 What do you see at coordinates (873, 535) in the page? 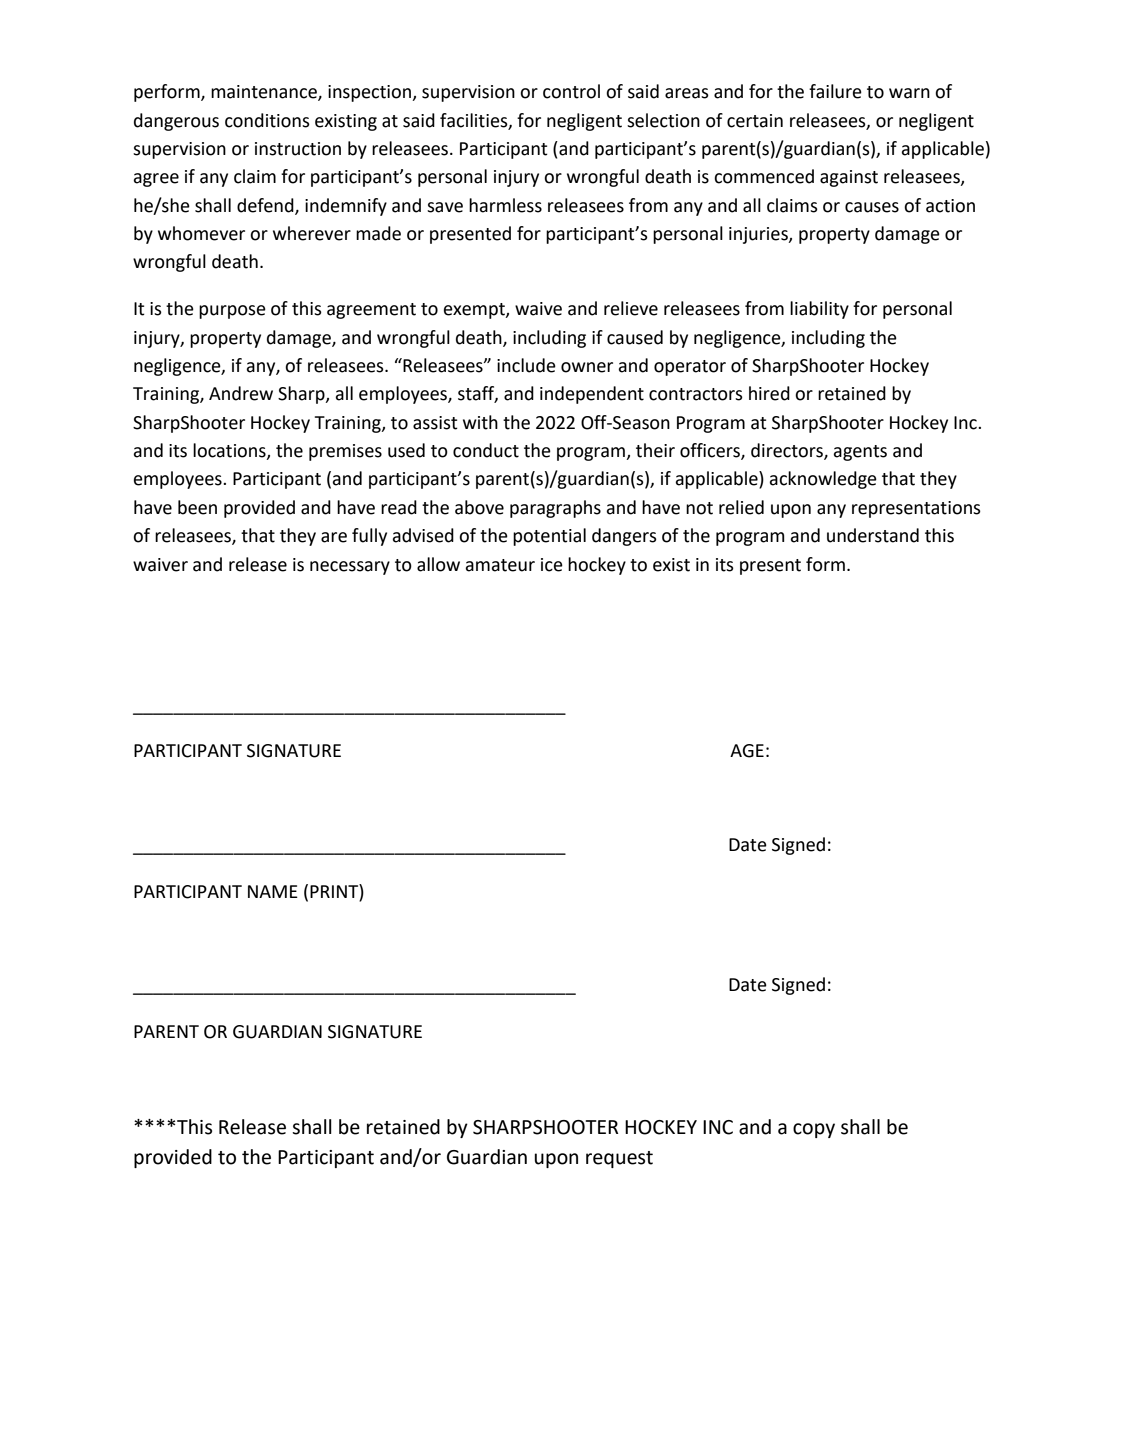
I see `understand` at bounding box center [873, 535].
